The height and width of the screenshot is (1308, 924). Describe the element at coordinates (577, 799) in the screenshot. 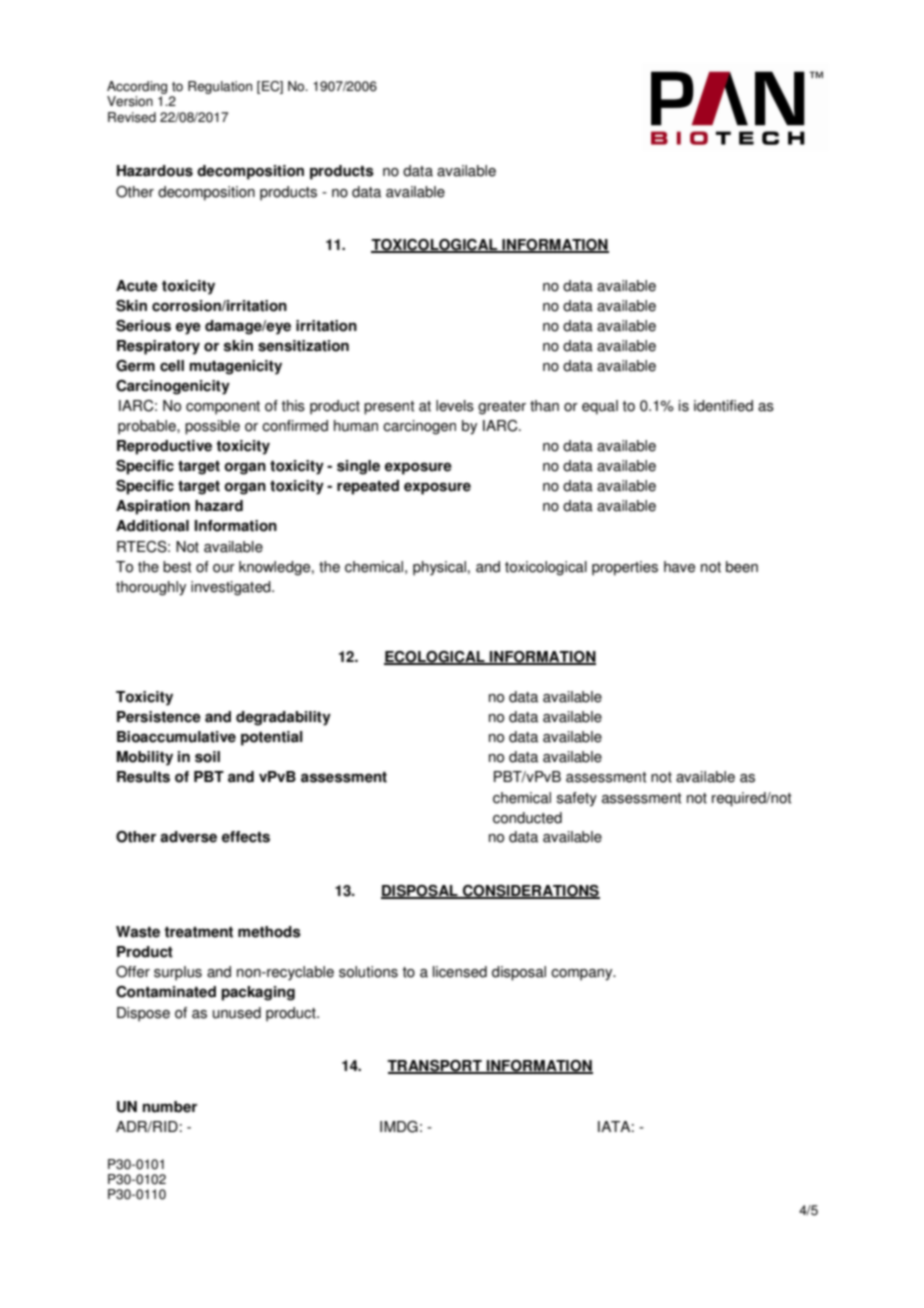

I see `safety` at that location.
